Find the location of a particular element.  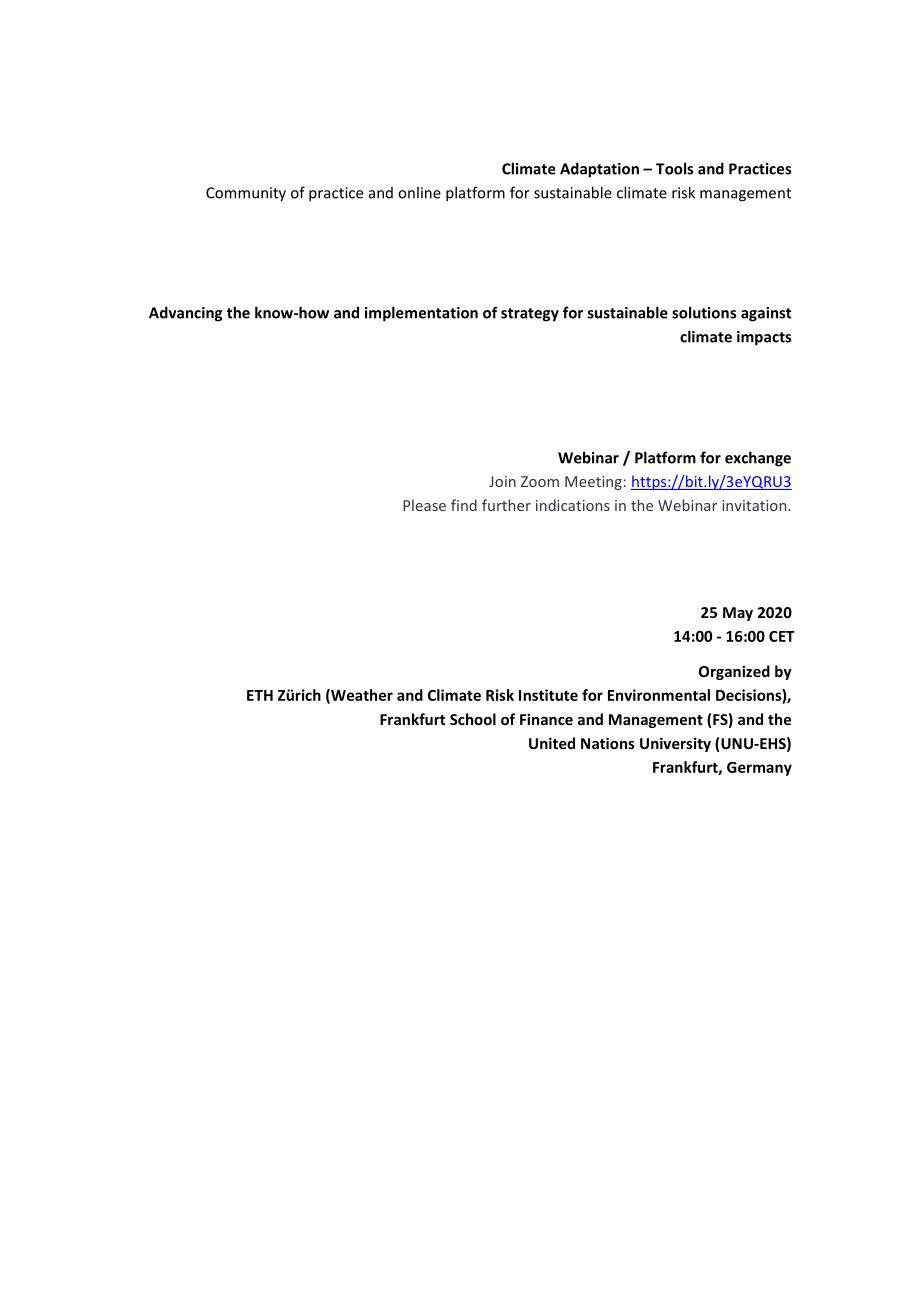

Tools is located at coordinates (674, 168).
